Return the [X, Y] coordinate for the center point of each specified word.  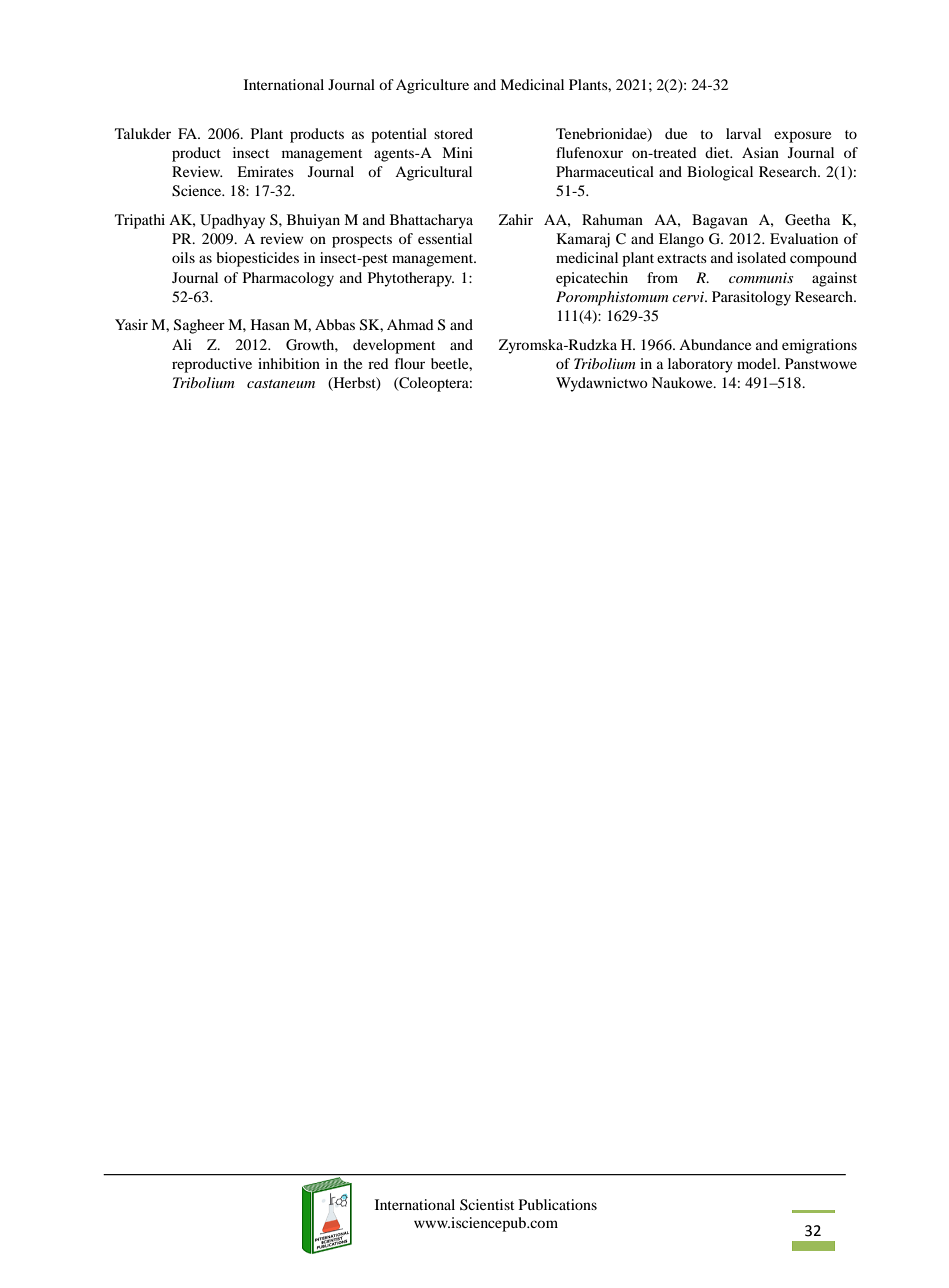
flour [410, 363]
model [758, 363]
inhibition [289, 363]
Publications [558, 1204]
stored [453, 133]
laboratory [700, 365]
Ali [182, 344]
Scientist [487, 1205]
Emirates [265, 171]
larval [743, 133]
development [394, 346]
